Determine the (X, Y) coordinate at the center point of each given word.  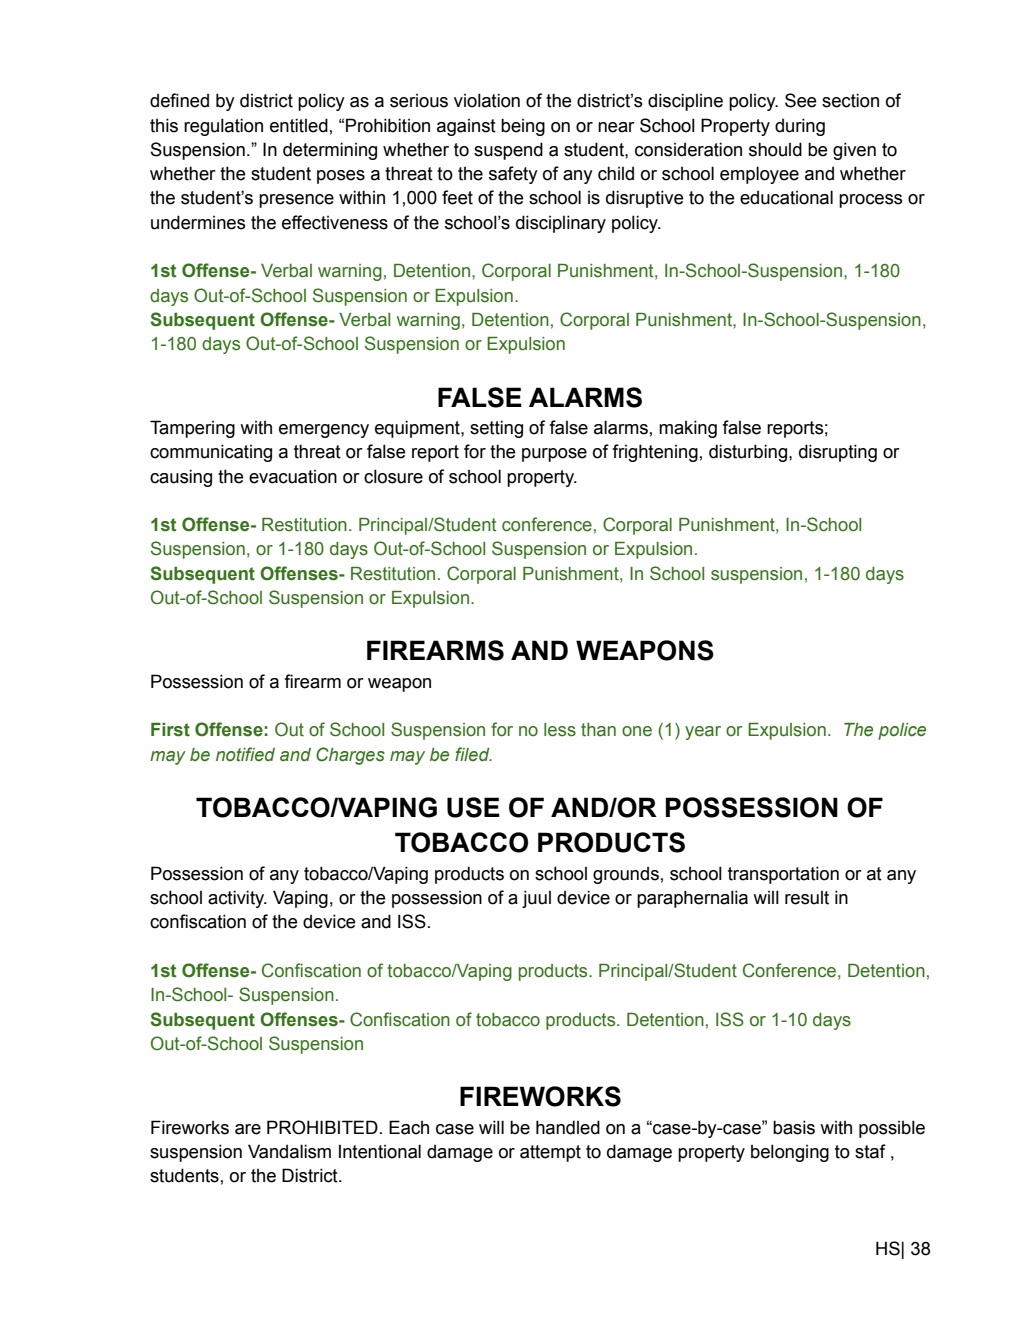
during (800, 127)
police (902, 731)
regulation (223, 127)
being (523, 127)
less (560, 730)
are (248, 1129)
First (170, 730)
